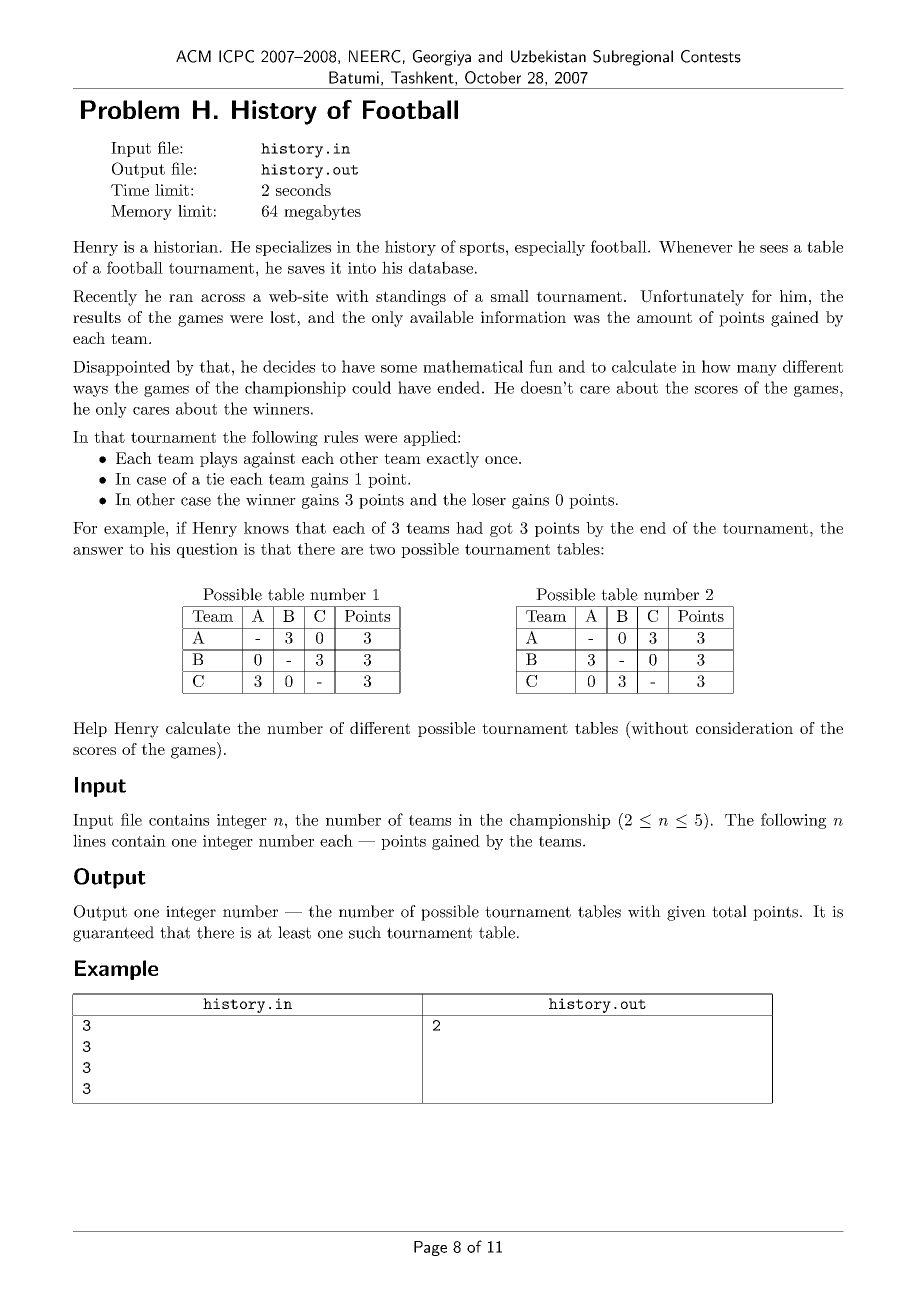 The image size is (924, 1308). What do you see at coordinates (744, 728) in the image?
I see `consideration` at bounding box center [744, 728].
